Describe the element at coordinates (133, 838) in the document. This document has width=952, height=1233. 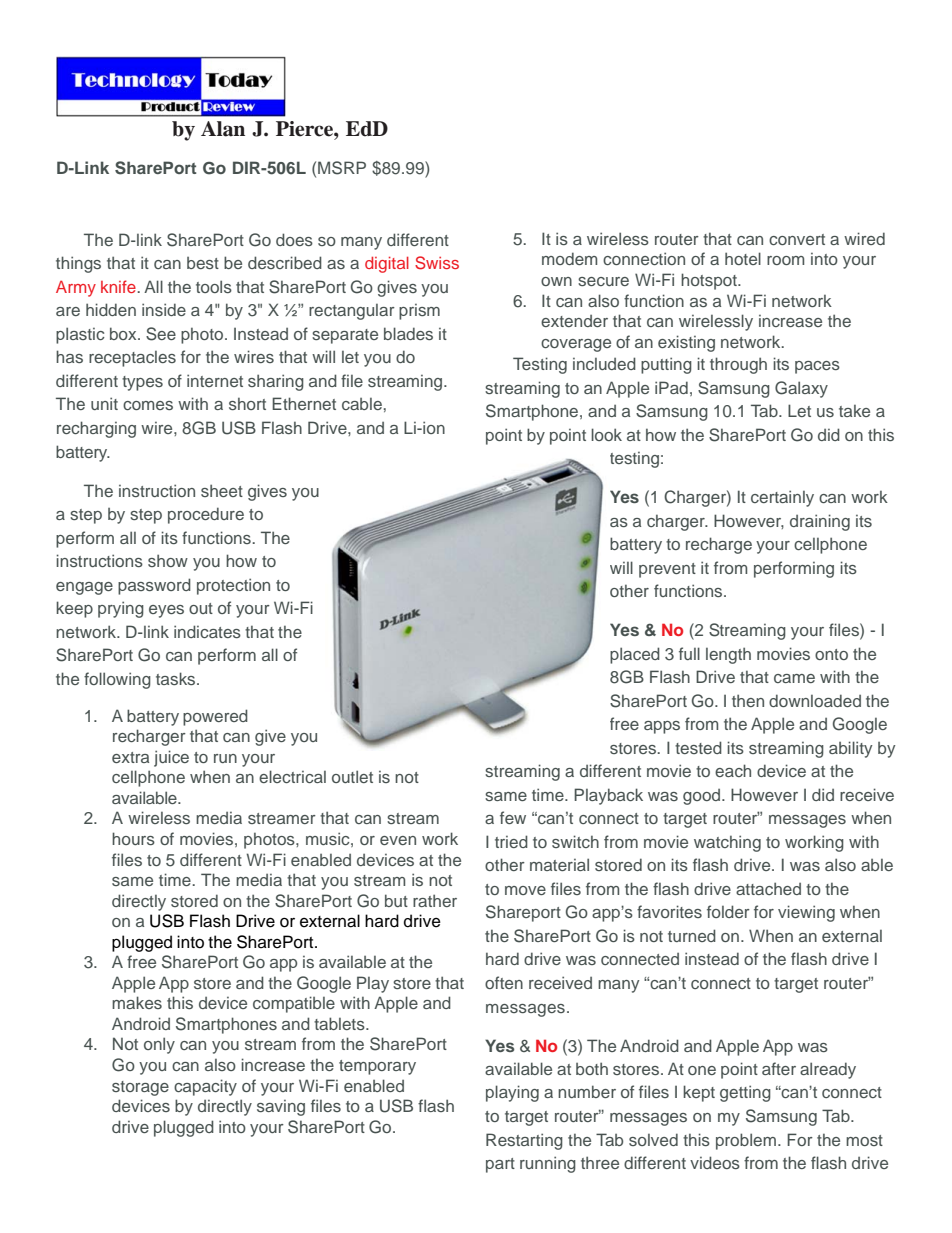
I see `hours` at that location.
